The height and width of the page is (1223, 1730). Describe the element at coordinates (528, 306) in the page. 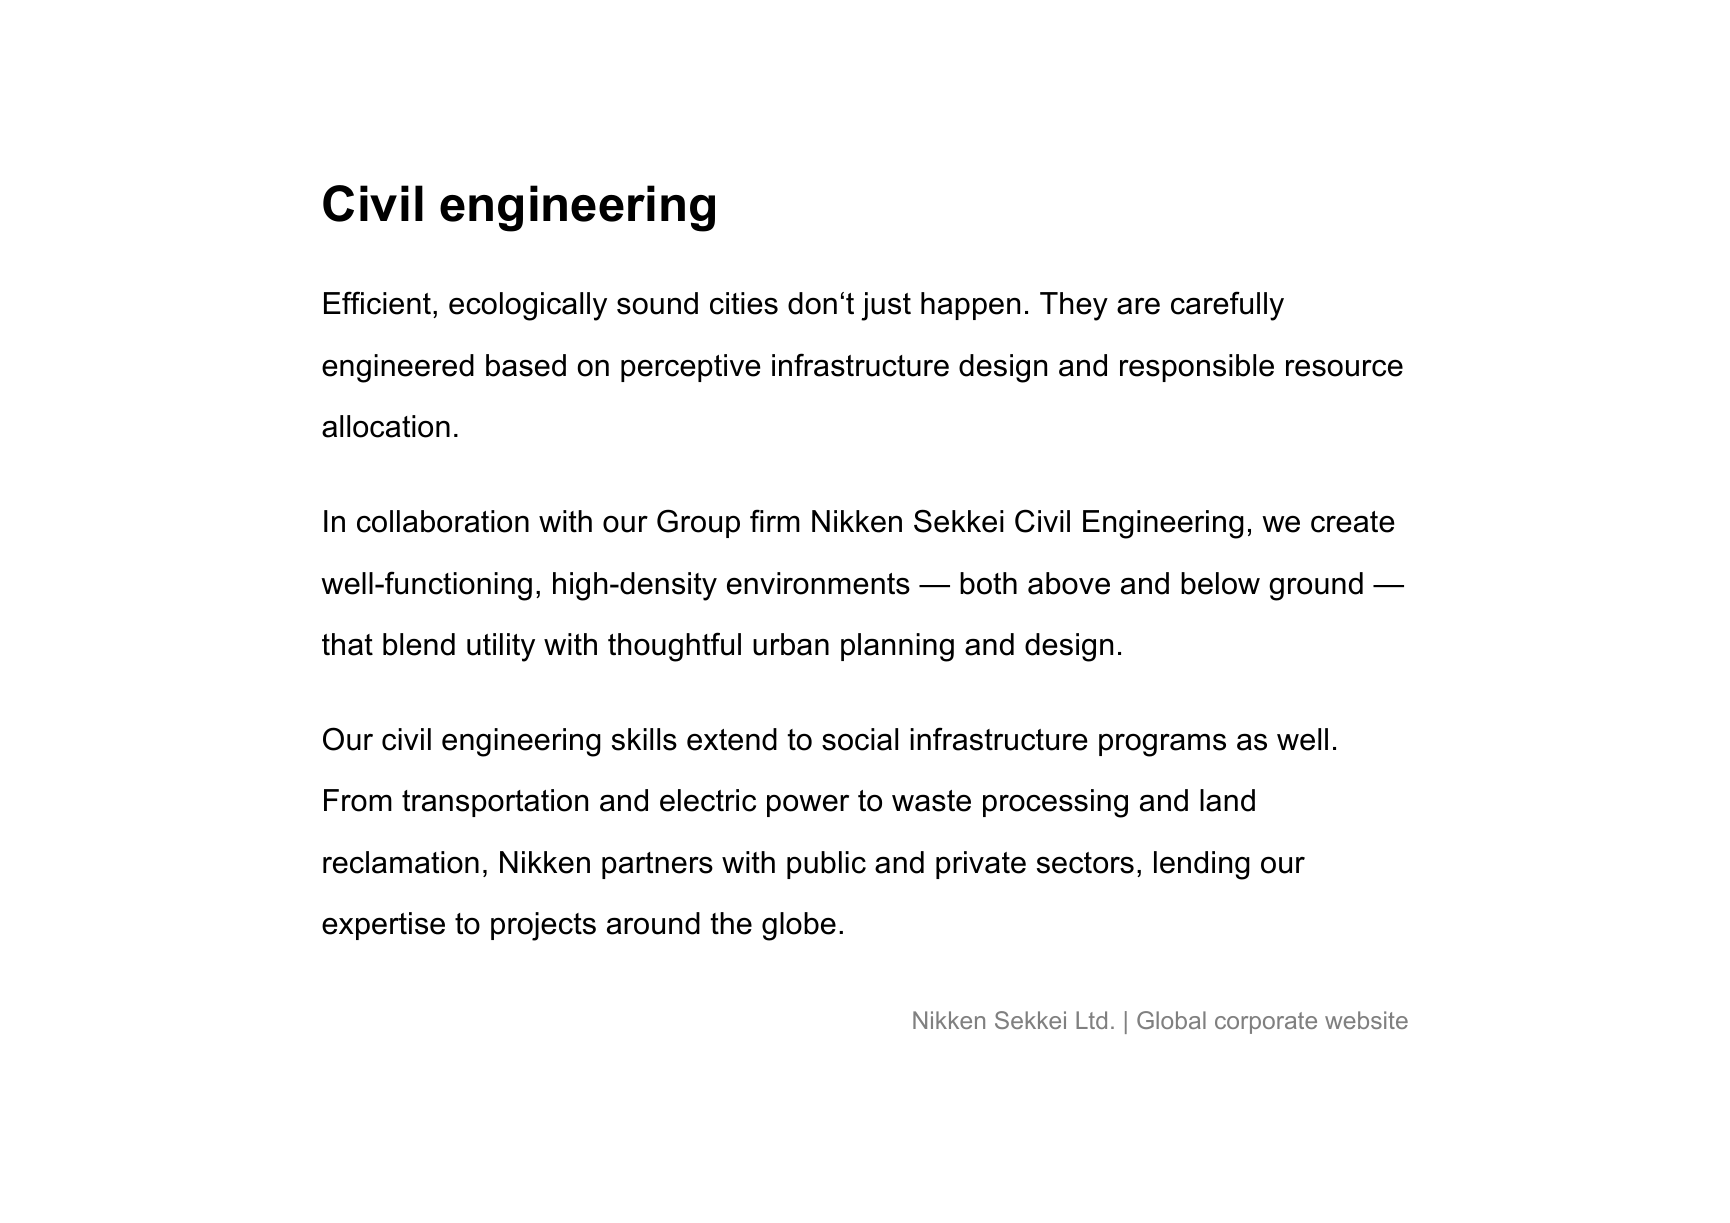

I see `ecologically` at that location.
